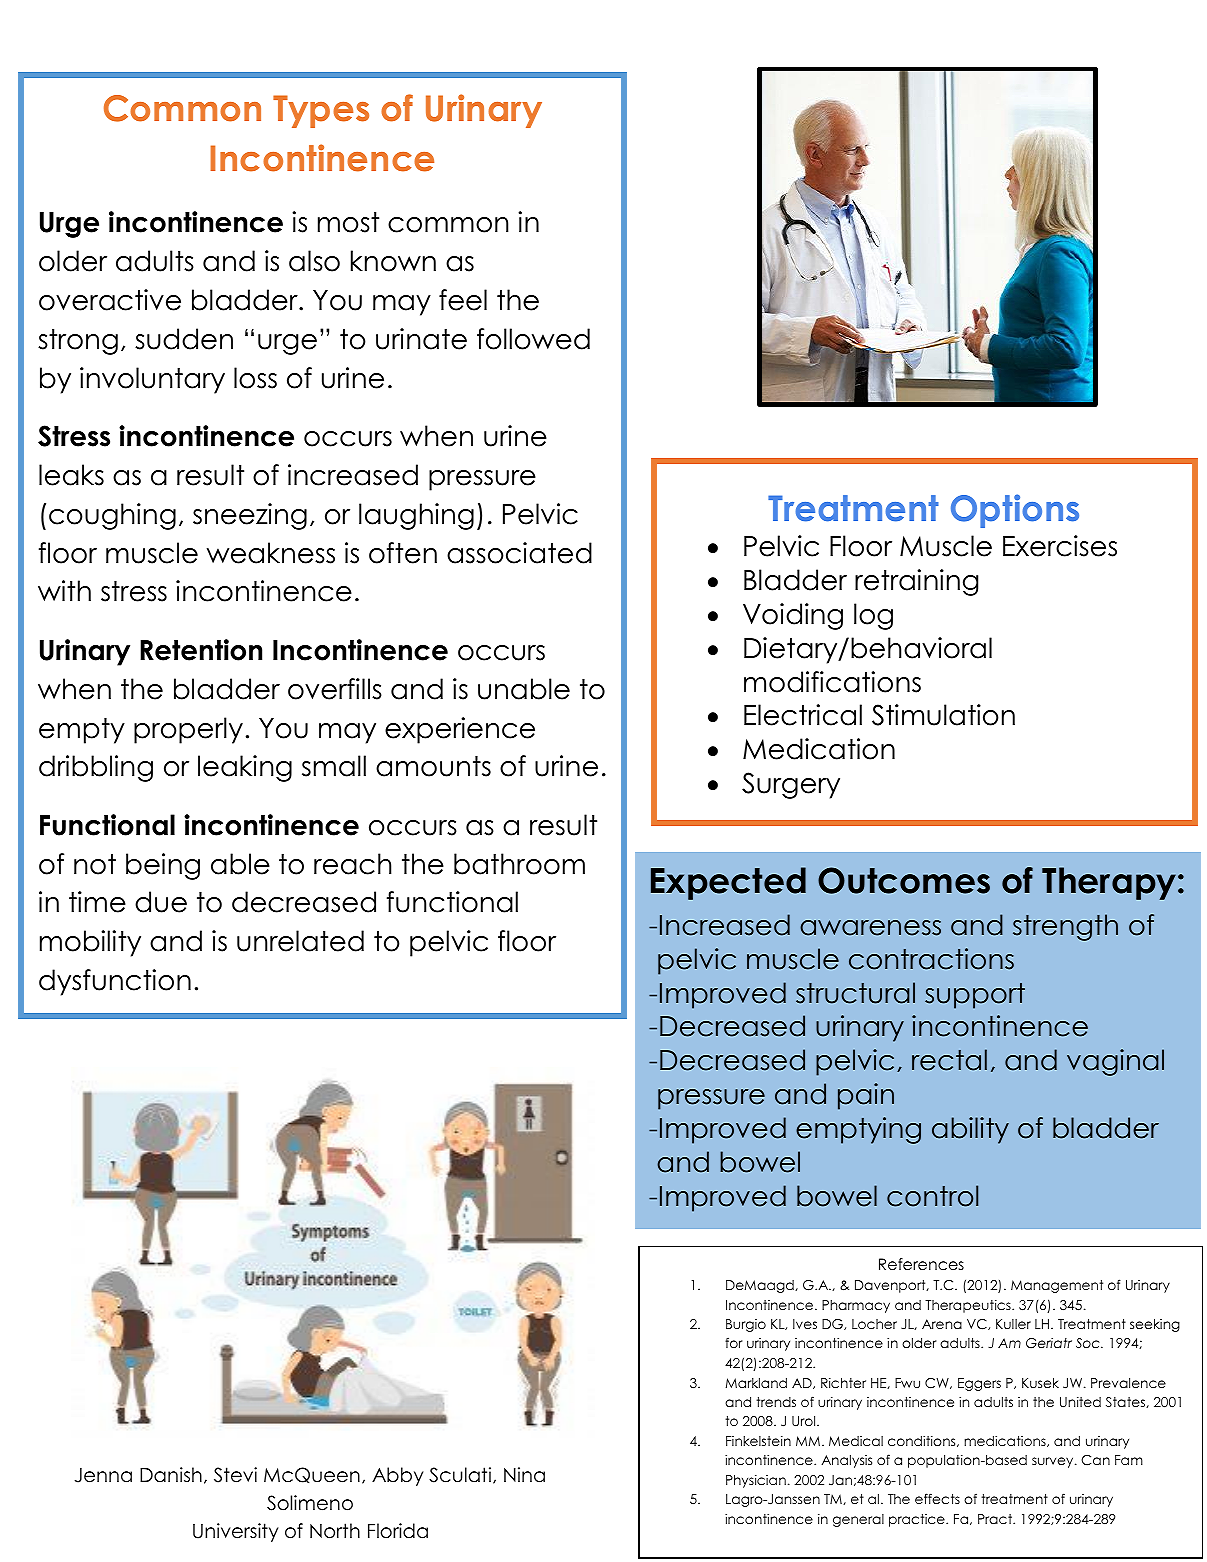  Describe the element at coordinates (163, 866) in the document. I see `being` at that location.
